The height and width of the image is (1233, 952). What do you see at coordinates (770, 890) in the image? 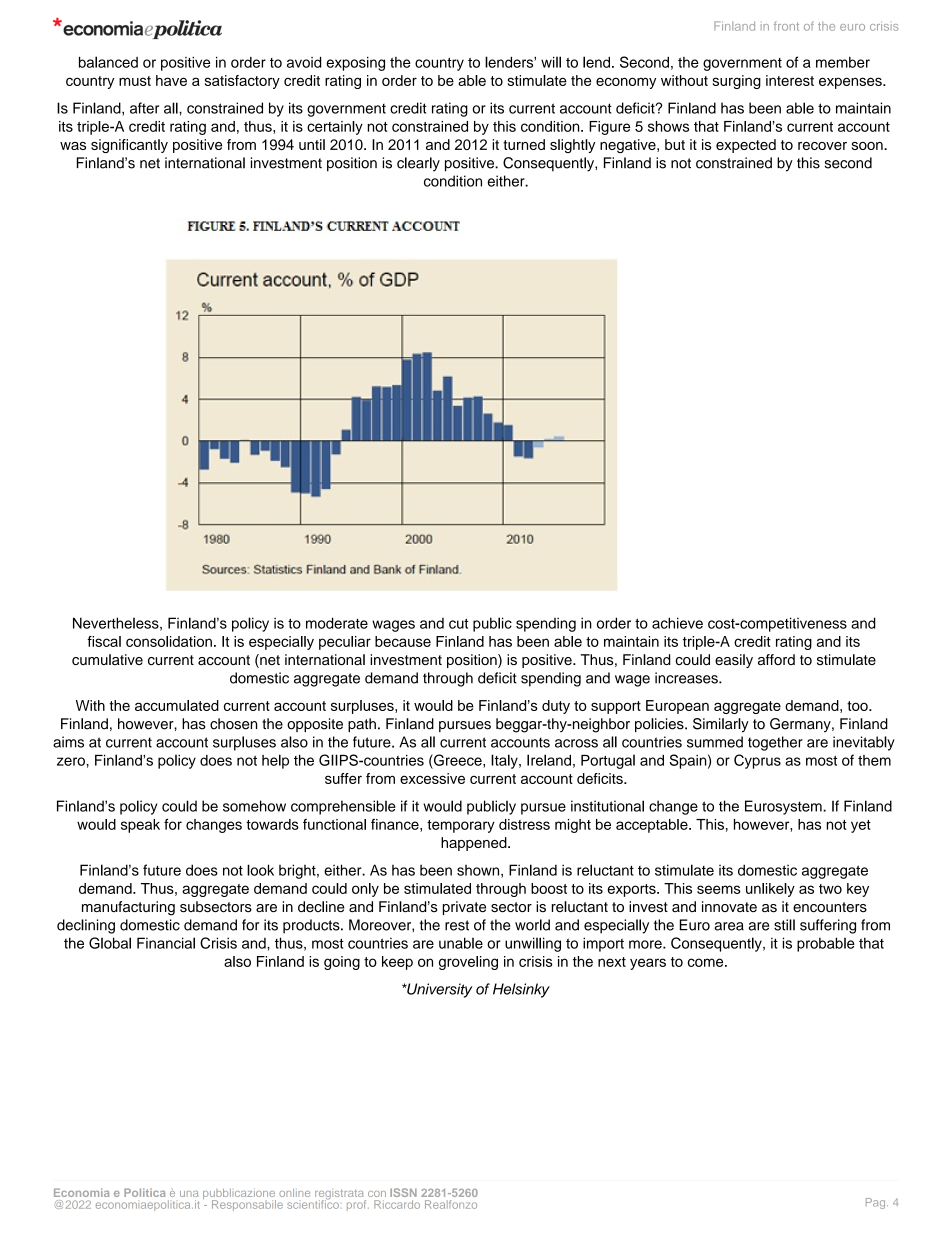
I see `unlikely` at bounding box center [770, 890].
